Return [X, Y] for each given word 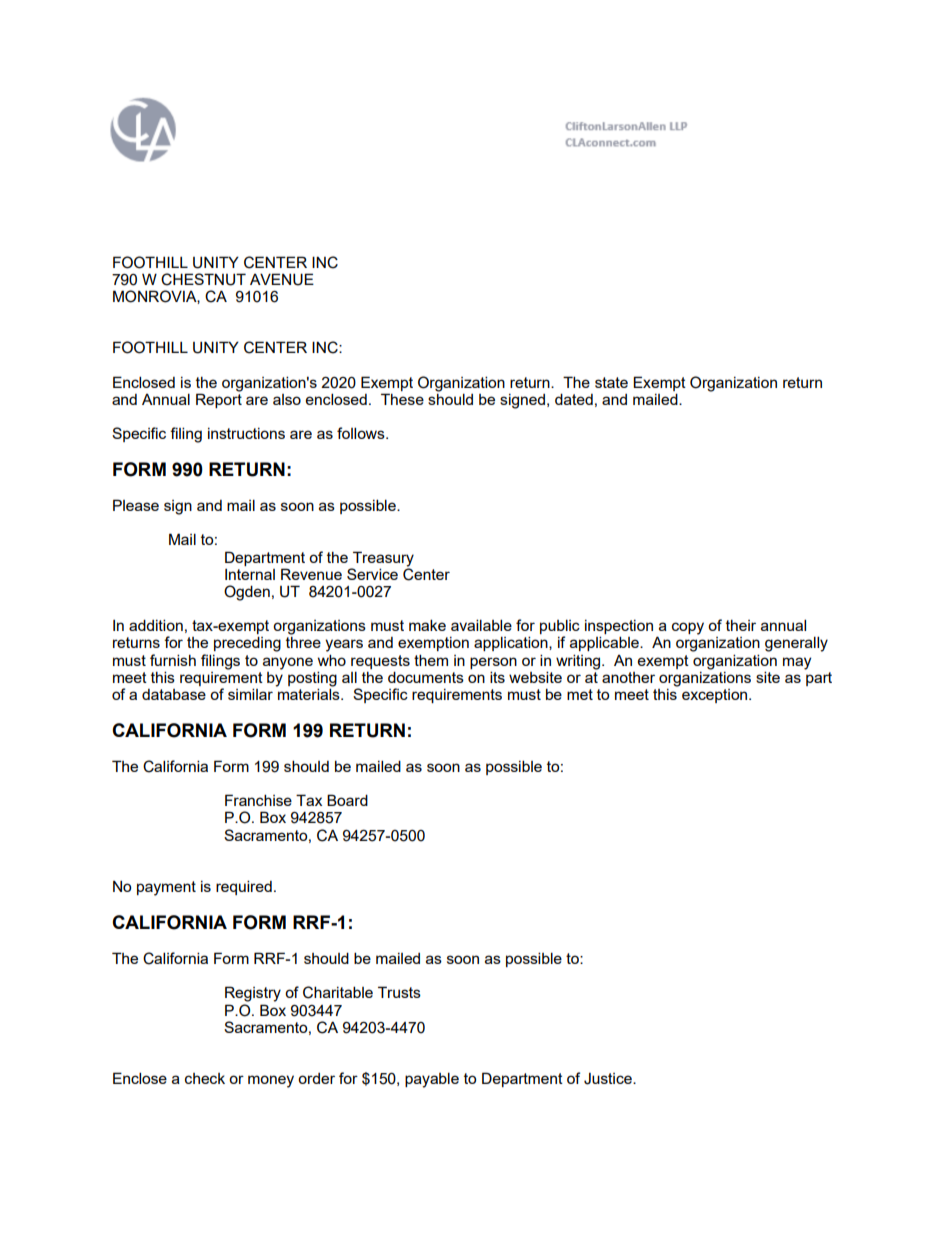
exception [716, 696]
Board [347, 800]
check [205, 1078]
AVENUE [282, 279]
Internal [250, 574]
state [611, 382]
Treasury [383, 559]
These [402, 399]
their [741, 625]
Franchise [258, 800]
